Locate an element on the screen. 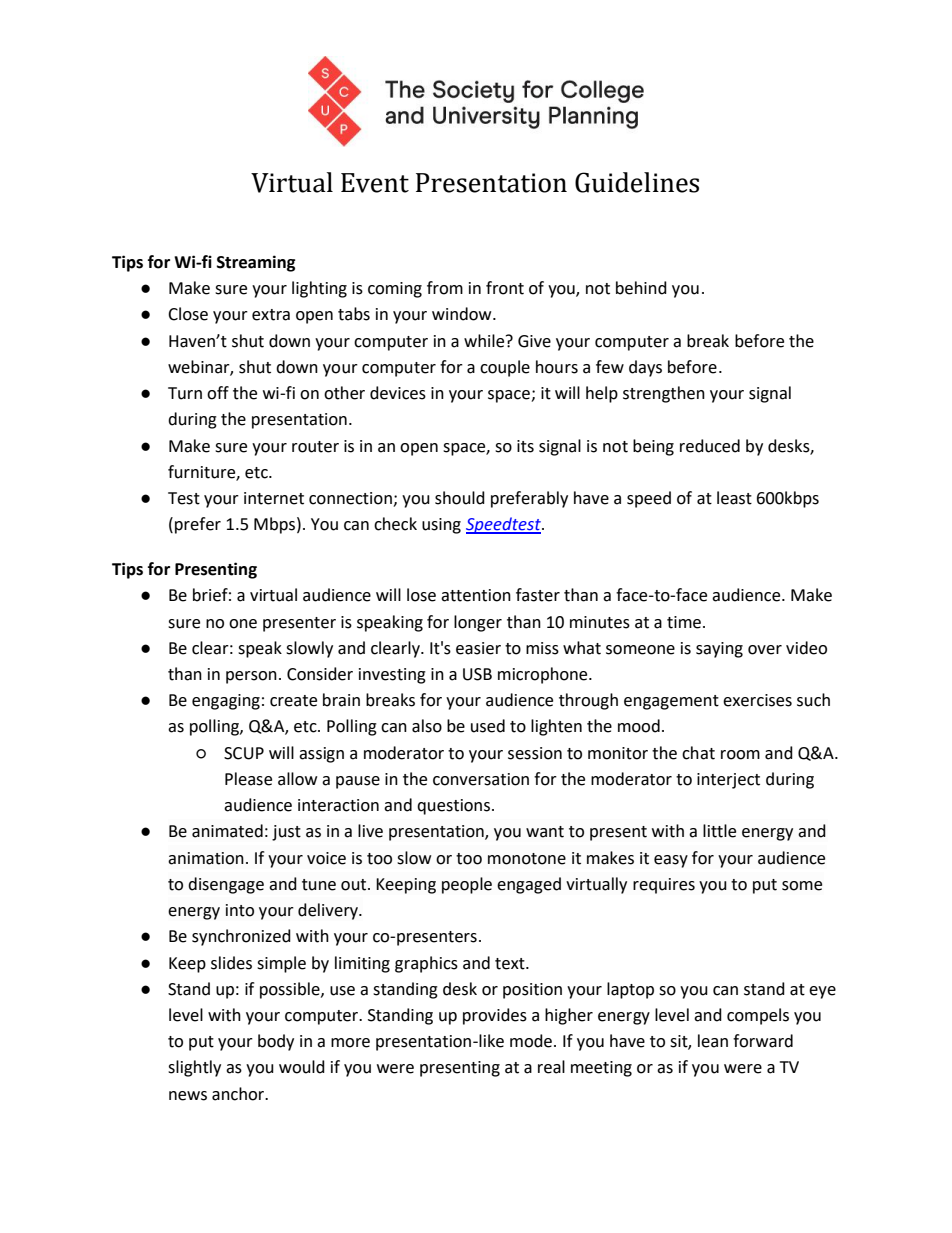  body is located at coordinates (276, 1042).
